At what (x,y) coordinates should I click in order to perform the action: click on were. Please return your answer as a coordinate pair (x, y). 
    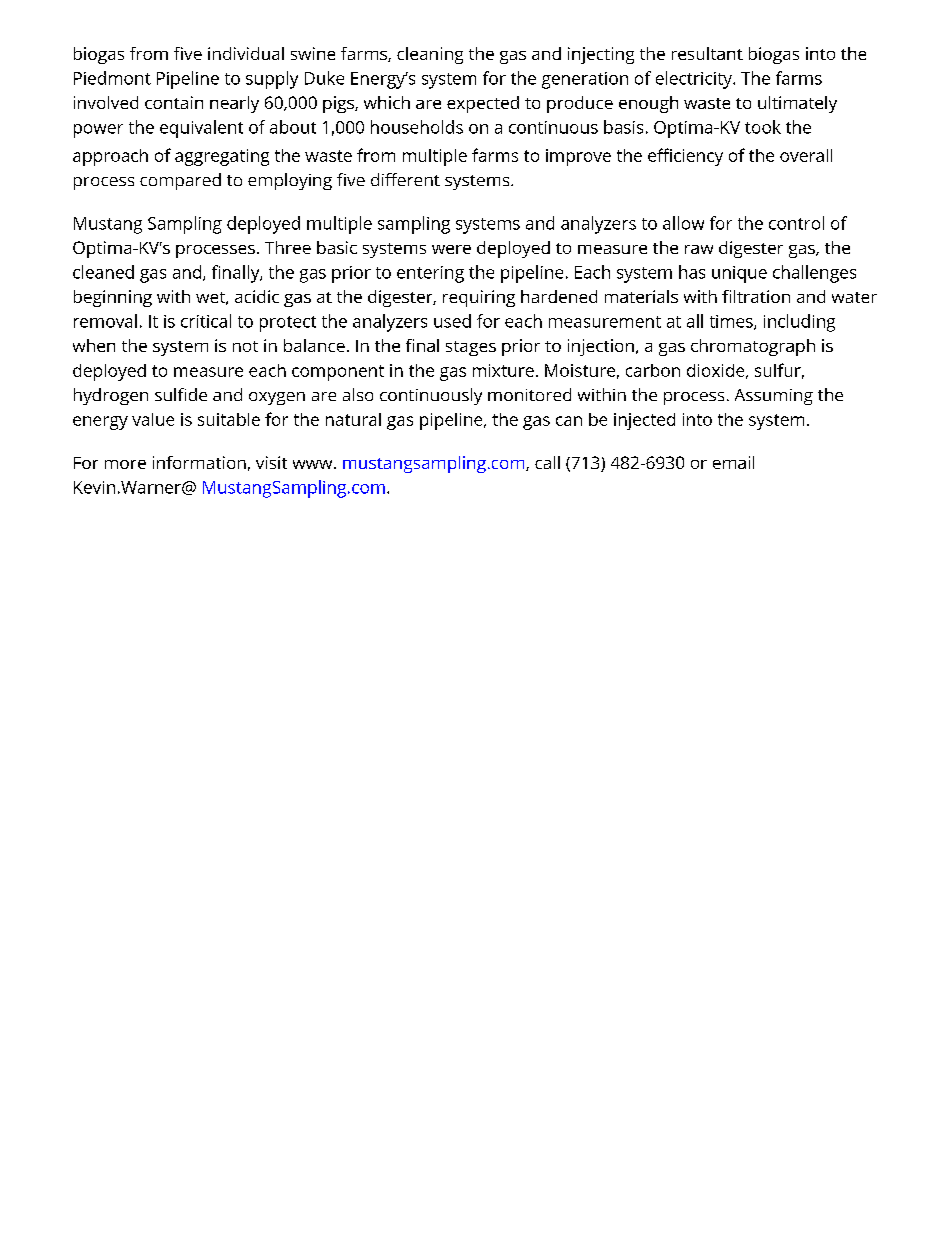
    Looking at the image, I should click on (451, 249).
